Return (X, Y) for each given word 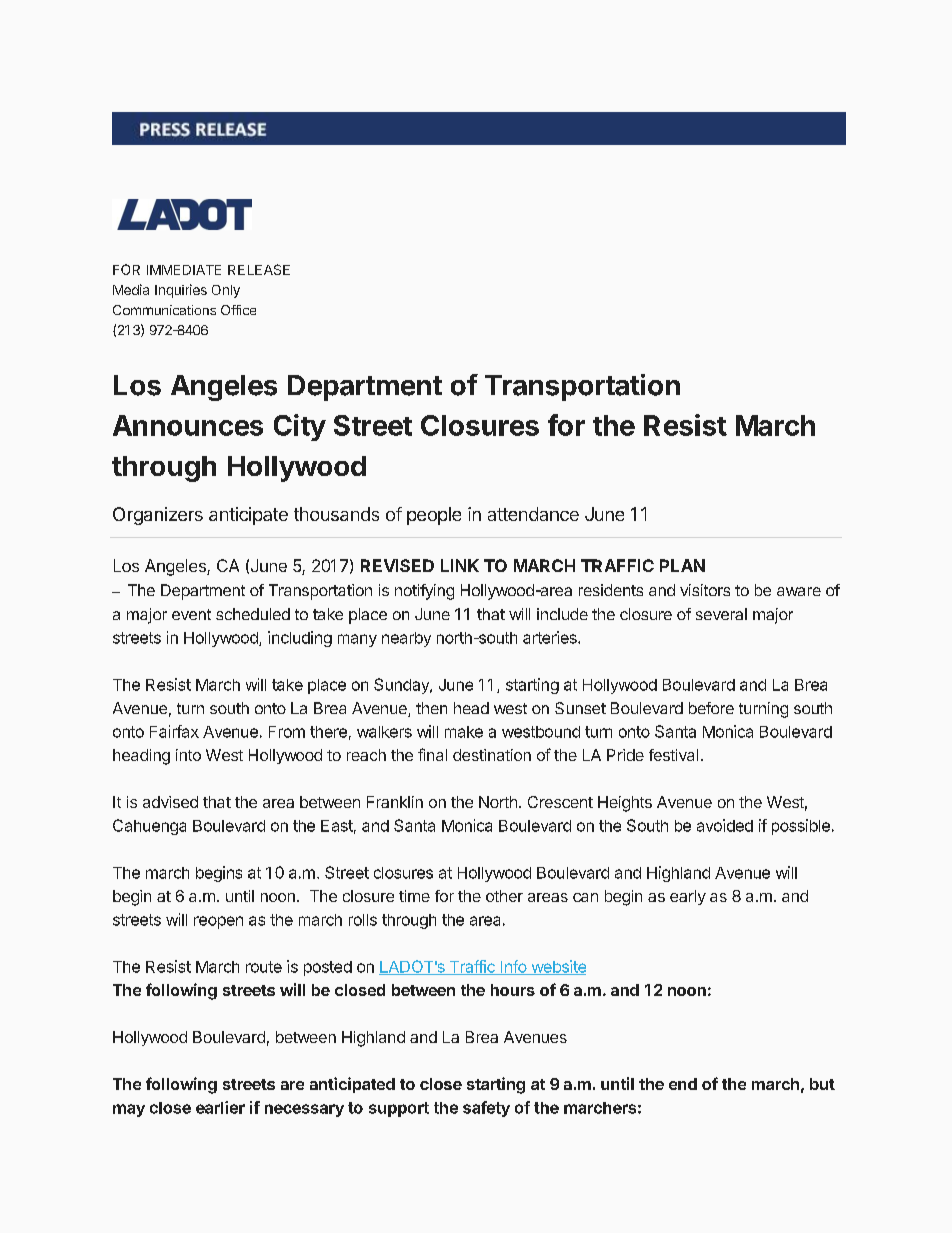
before (711, 708)
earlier (220, 1107)
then (431, 708)
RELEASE (259, 269)
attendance (533, 514)
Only (226, 291)
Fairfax (174, 731)
